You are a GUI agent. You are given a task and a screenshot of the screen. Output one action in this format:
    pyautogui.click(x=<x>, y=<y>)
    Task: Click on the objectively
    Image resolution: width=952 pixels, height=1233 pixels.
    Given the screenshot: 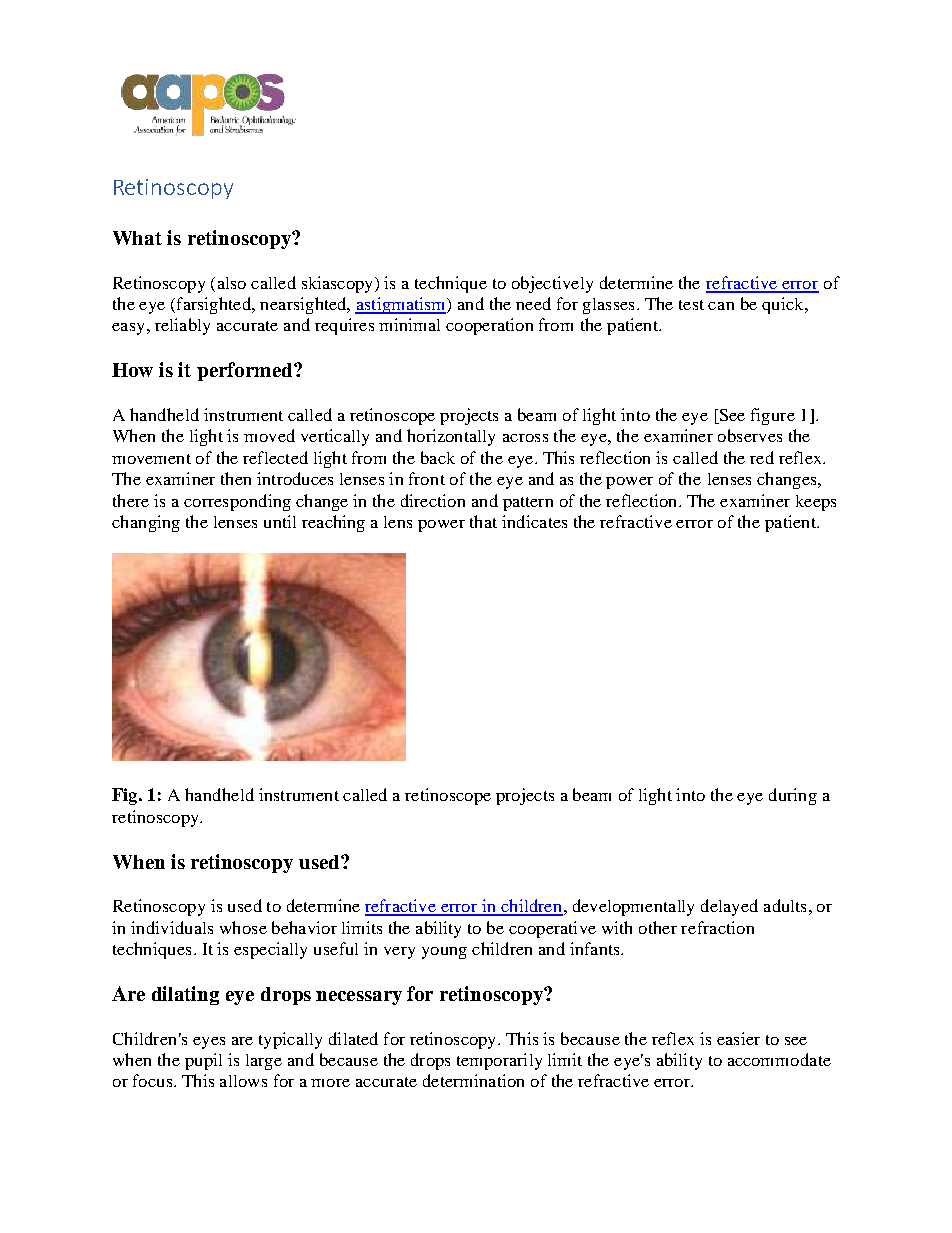 What is the action you would take?
    pyautogui.click(x=552, y=284)
